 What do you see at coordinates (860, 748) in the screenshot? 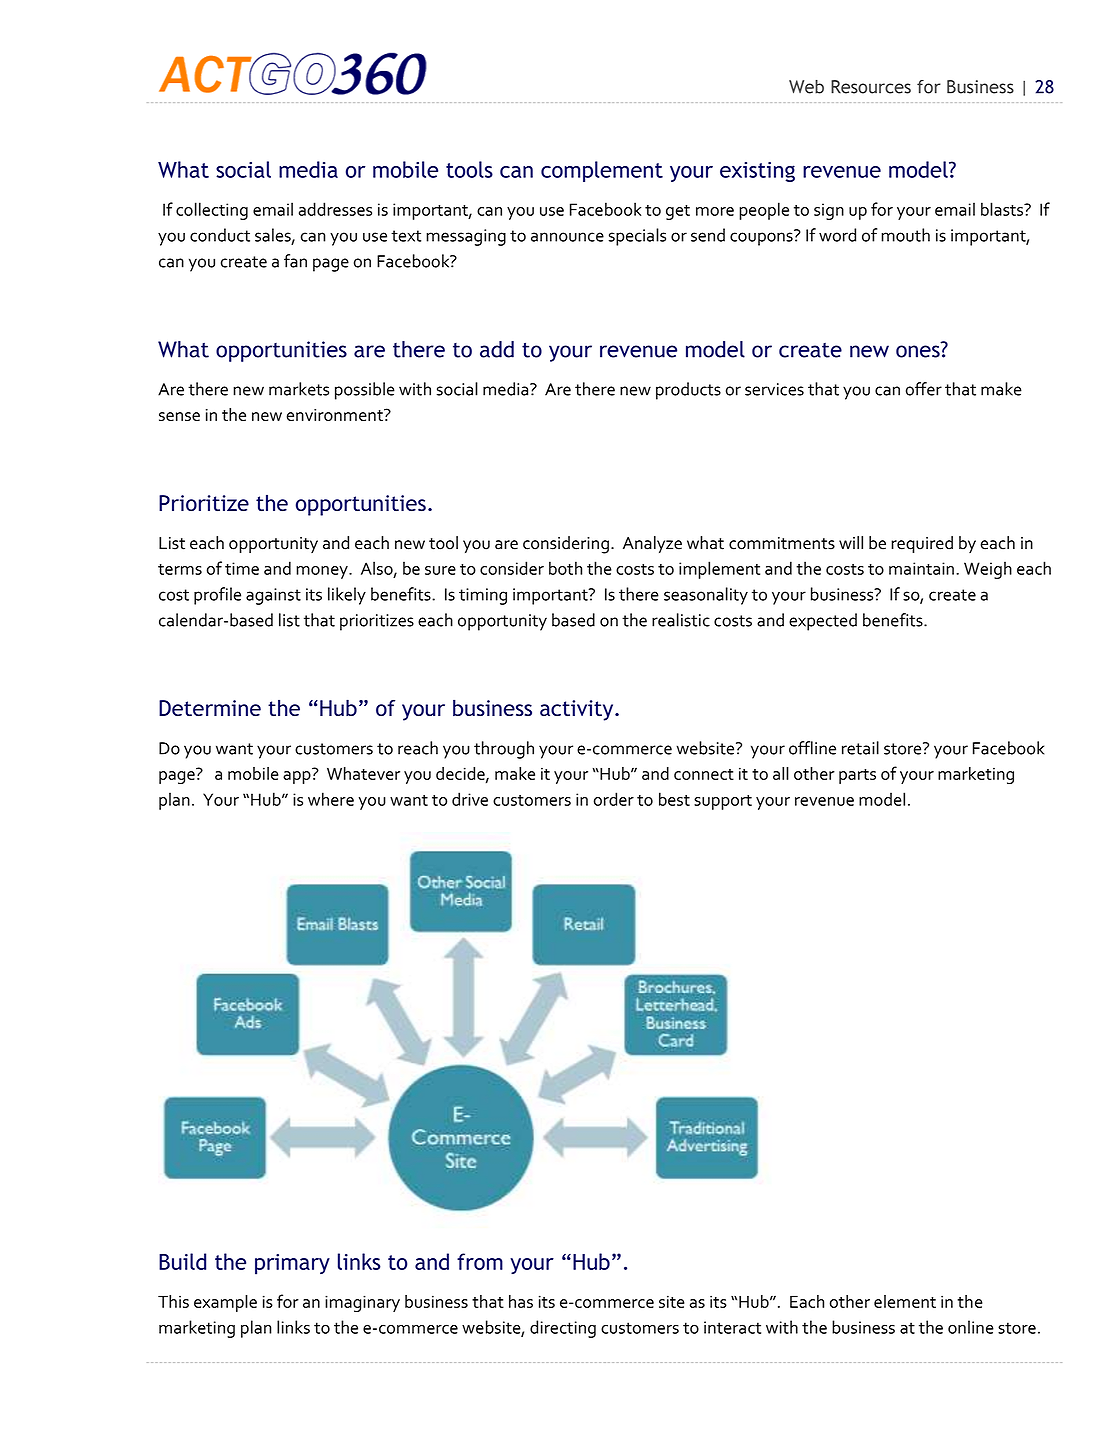
I see `retail` at bounding box center [860, 748].
